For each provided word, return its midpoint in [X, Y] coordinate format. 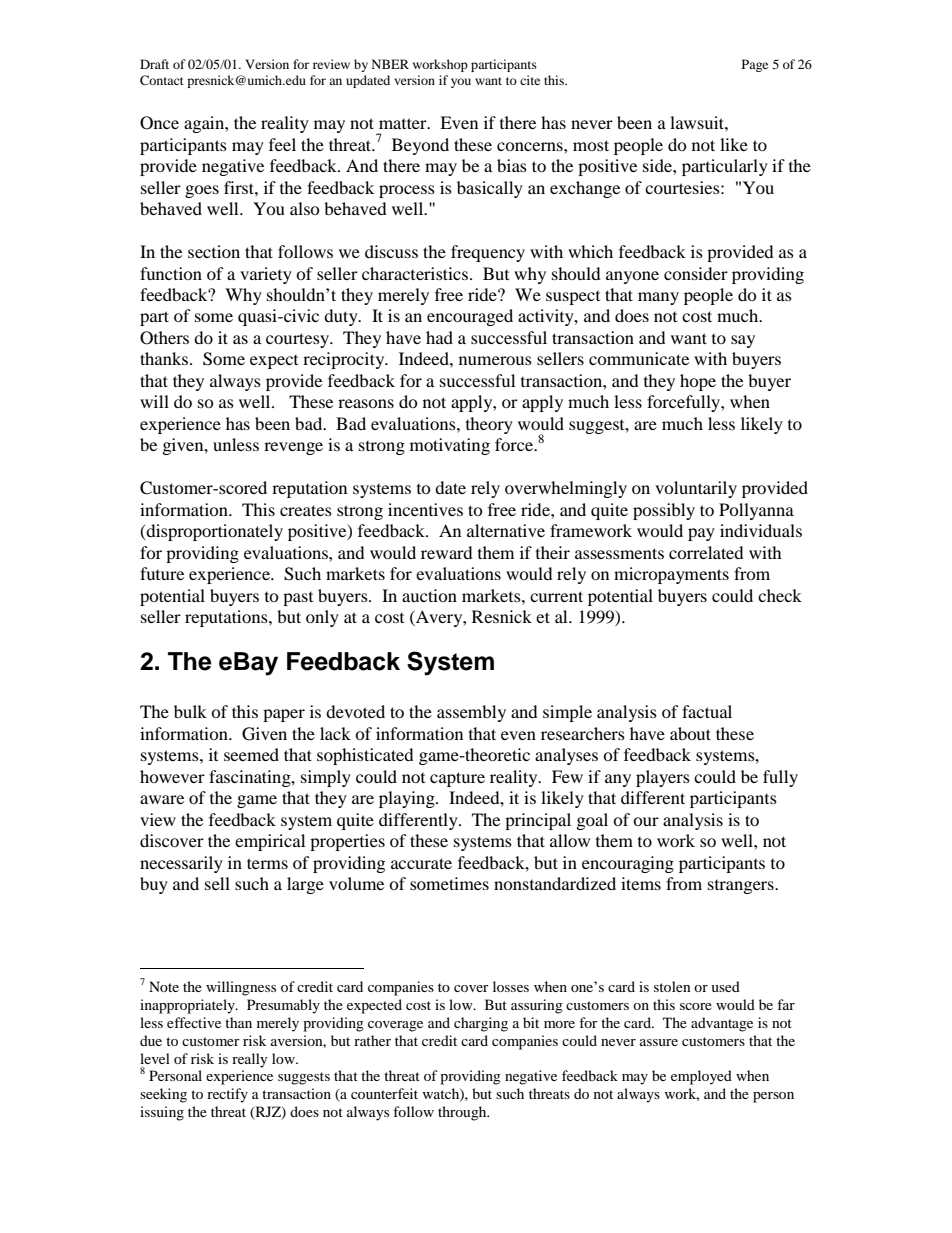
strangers [742, 887]
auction [429, 595]
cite [530, 80]
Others [164, 338]
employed [701, 1077]
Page [755, 65]
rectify [227, 1095]
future [162, 573]
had [439, 337]
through [463, 1113]
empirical [270, 842]
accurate [421, 863]
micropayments [671, 575]
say [743, 341]
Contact [162, 80]
